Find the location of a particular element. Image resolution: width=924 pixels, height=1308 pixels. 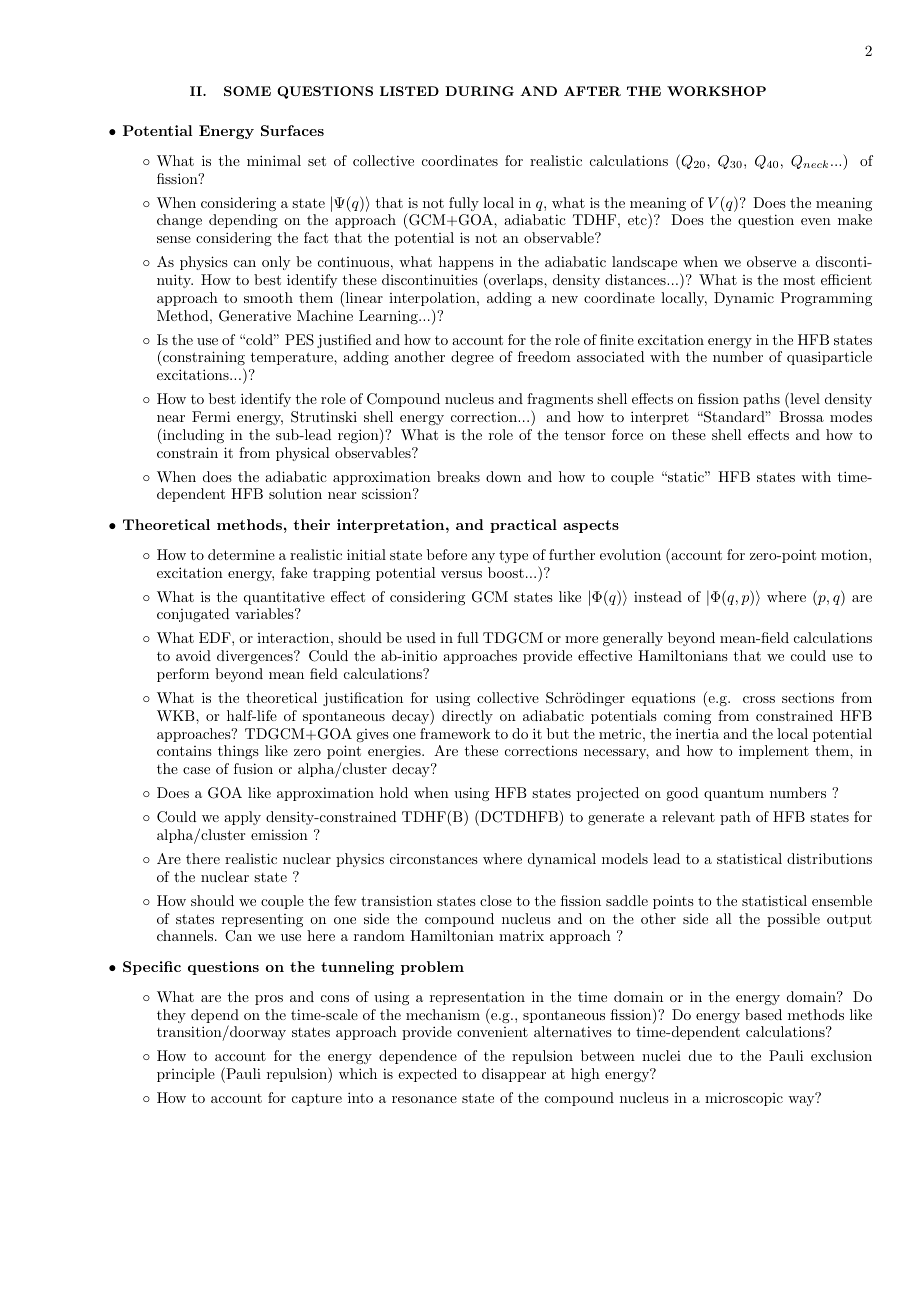

Fermi is located at coordinates (211, 416).
